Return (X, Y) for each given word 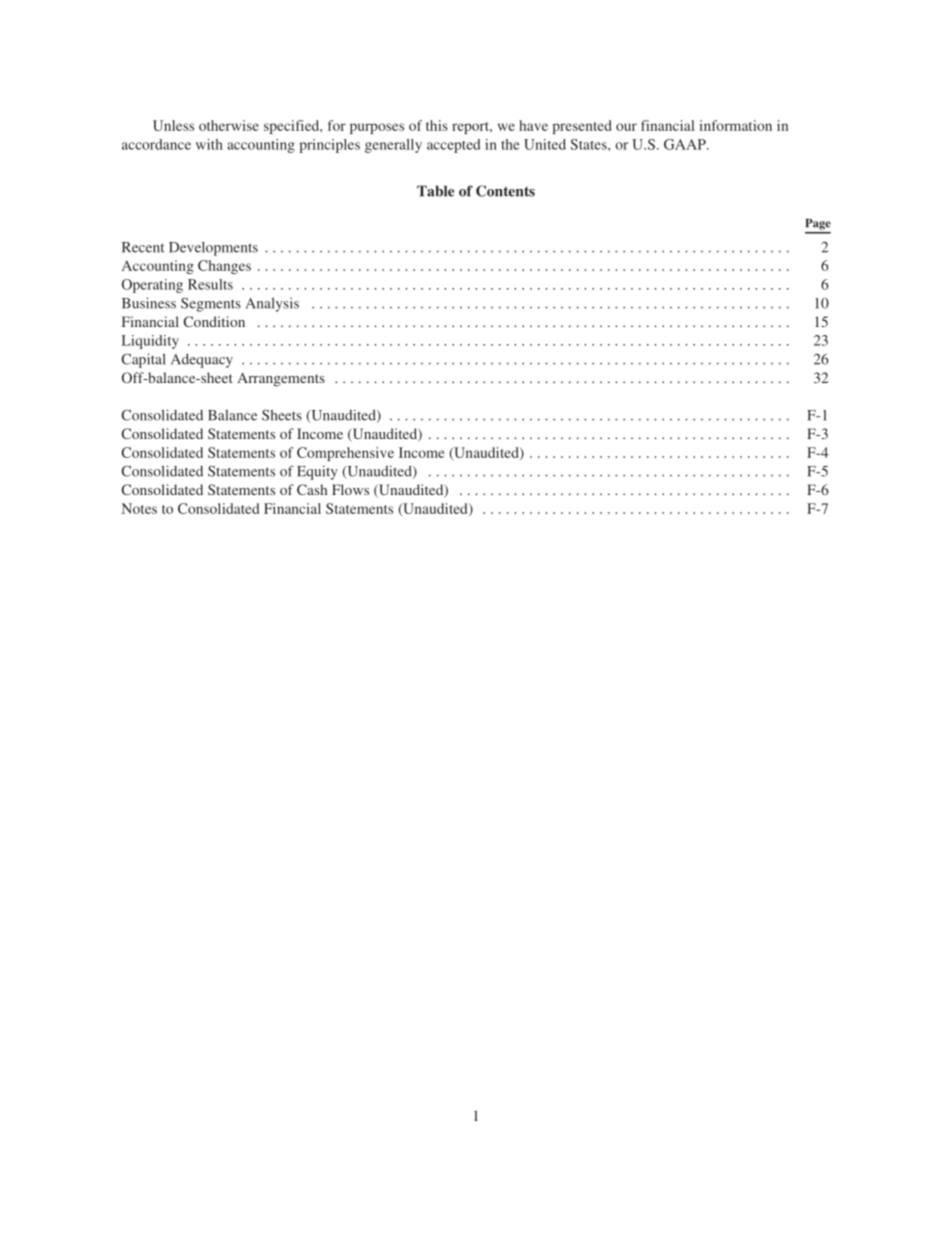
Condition (214, 321)
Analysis (272, 304)
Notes (139, 508)
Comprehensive (345, 454)
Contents (505, 191)
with (209, 144)
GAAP (686, 144)
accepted (454, 146)
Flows (350, 489)
